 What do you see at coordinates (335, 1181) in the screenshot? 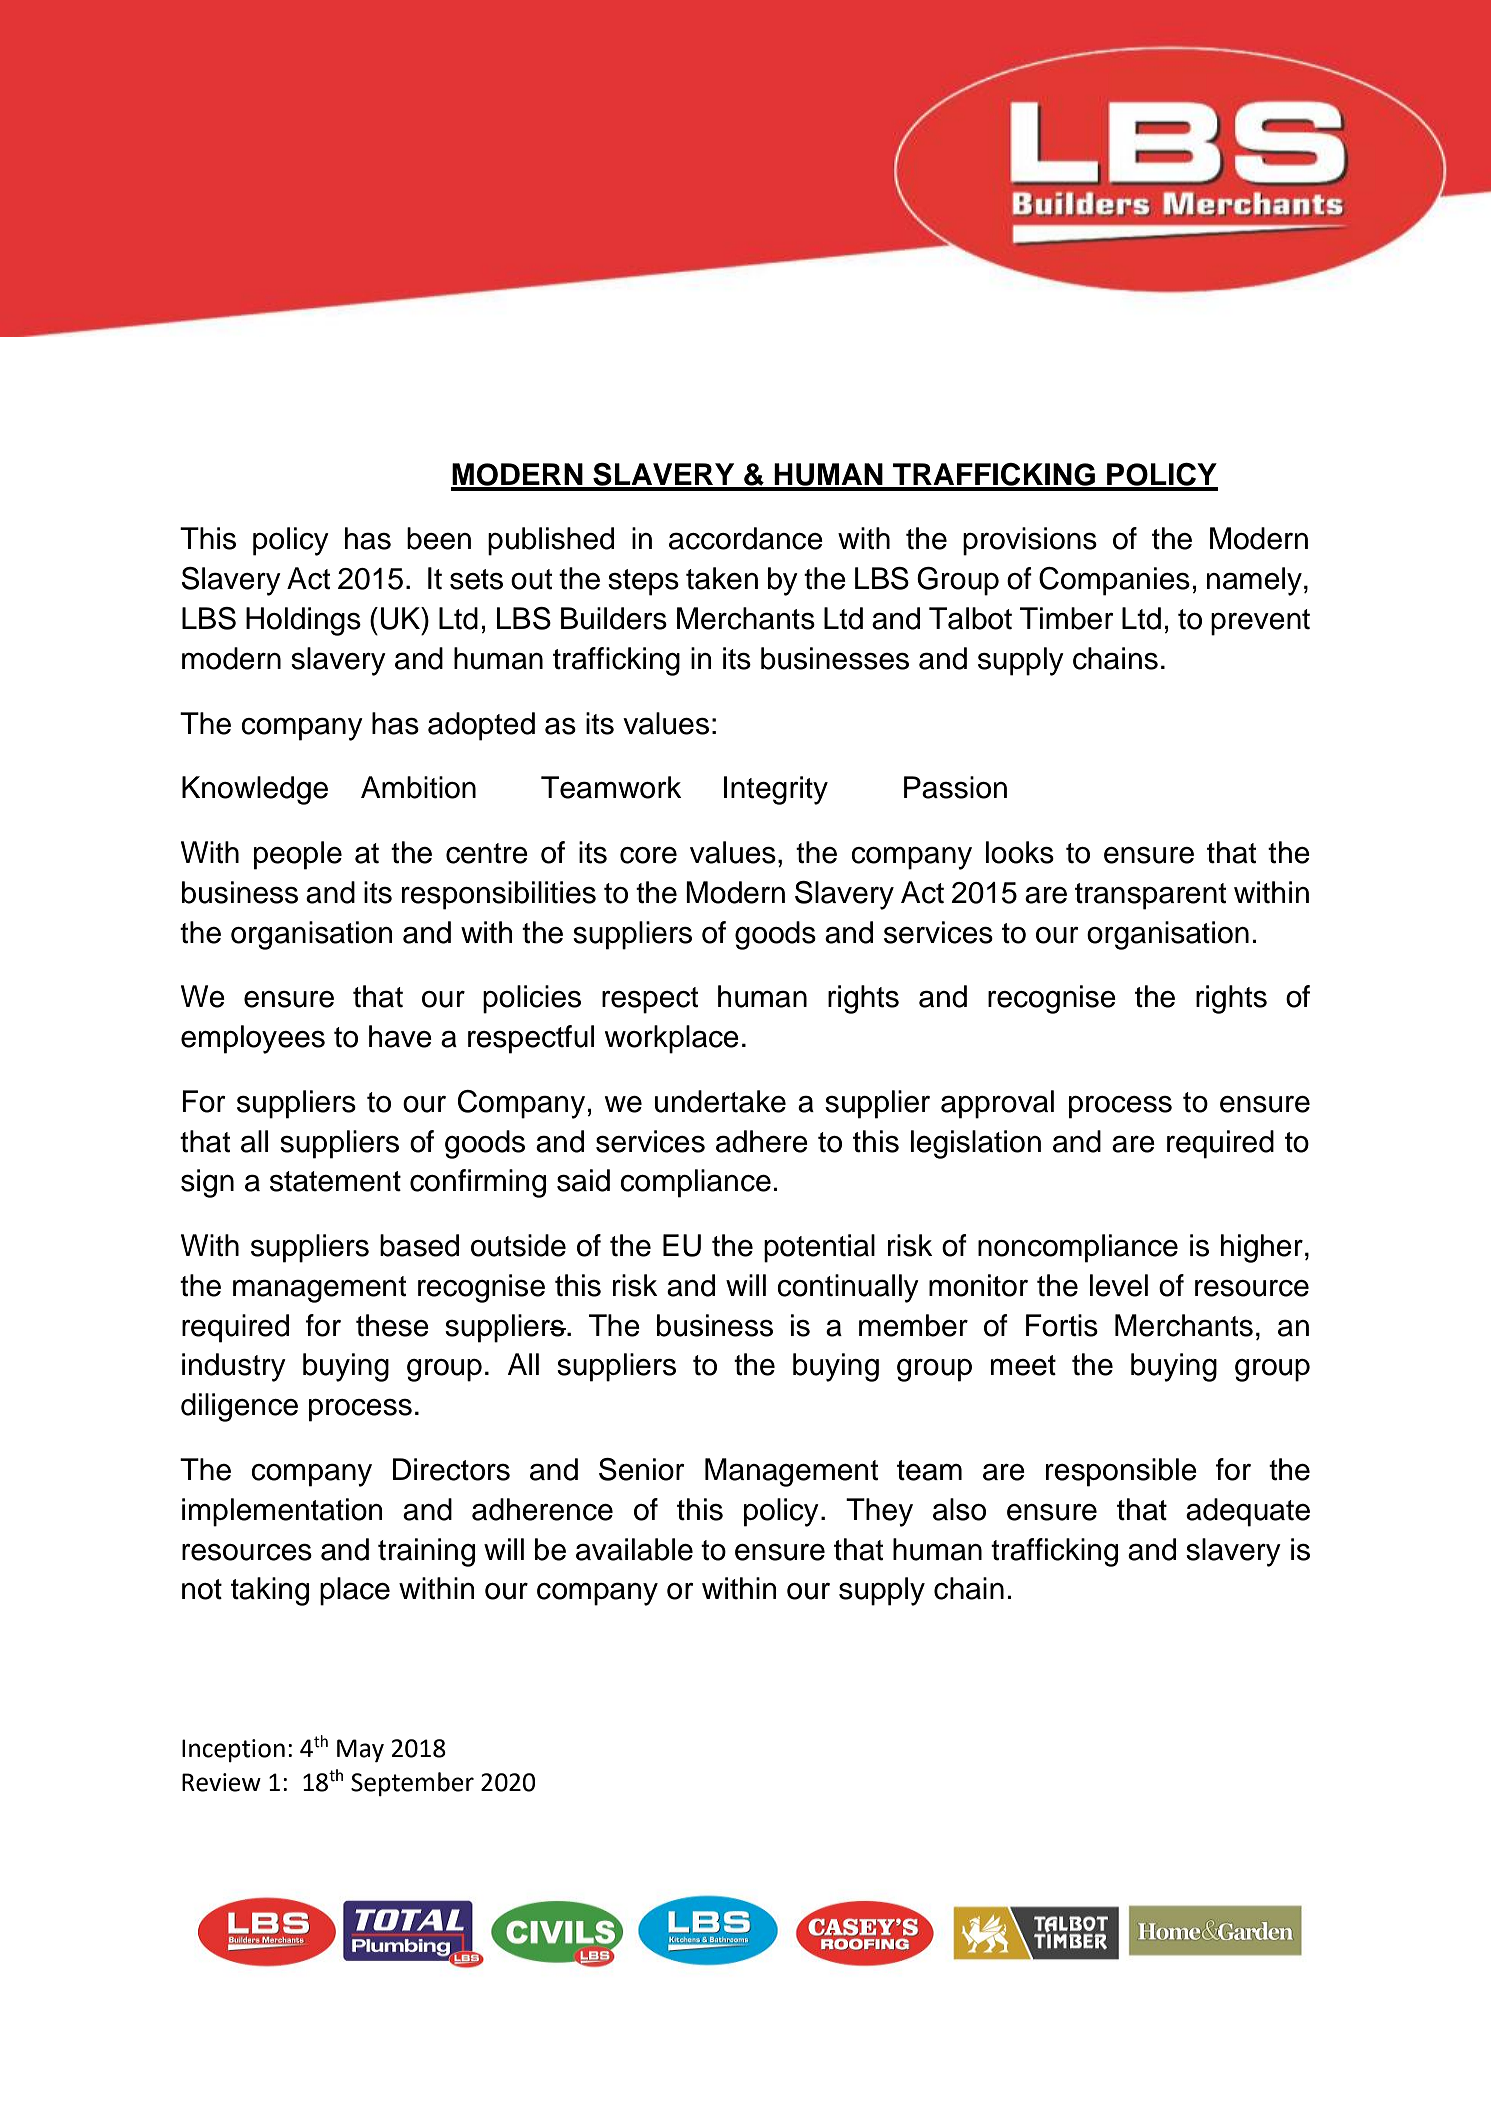
I see `statement` at bounding box center [335, 1181].
